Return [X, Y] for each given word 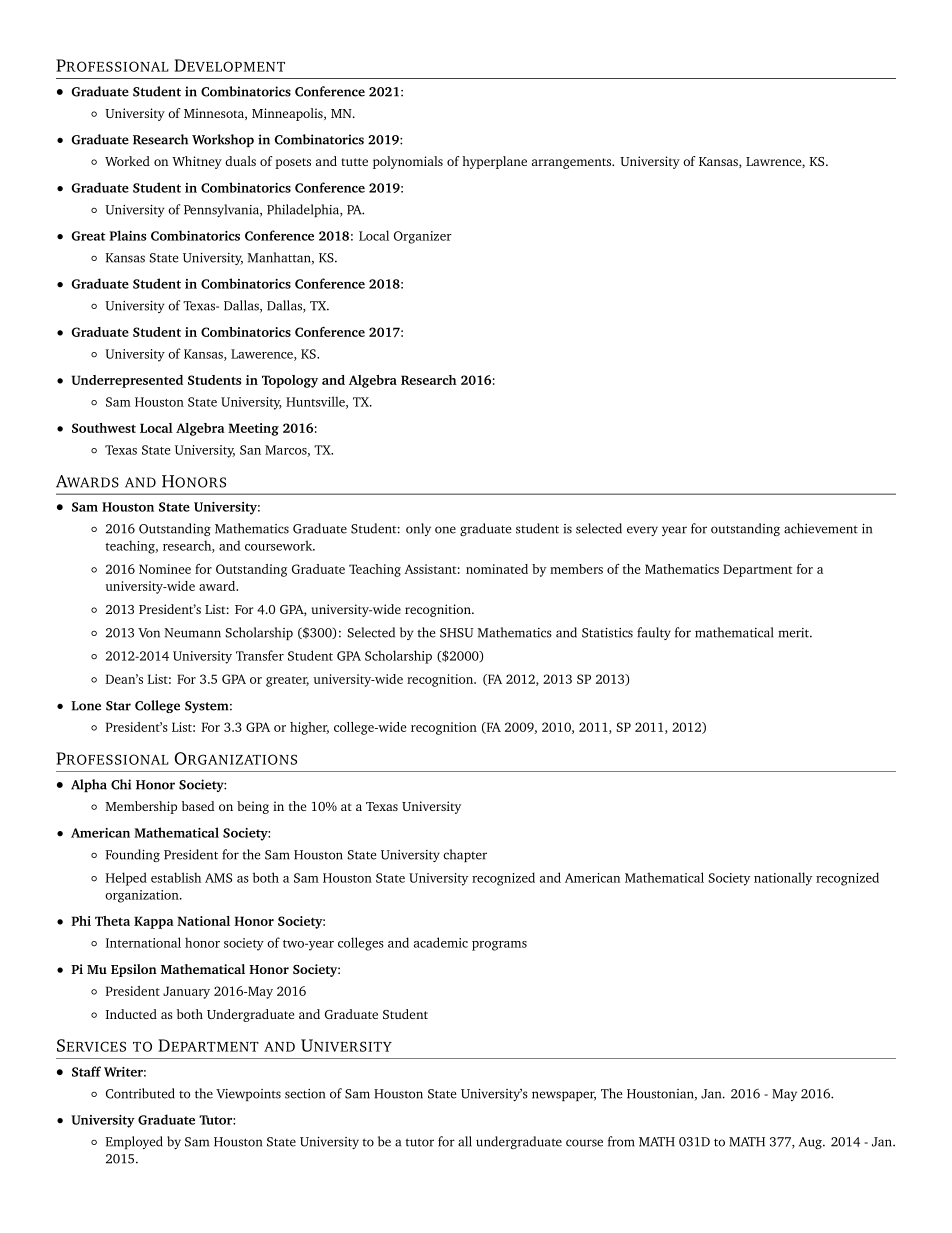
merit [795, 633]
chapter [465, 855]
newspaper [564, 1096]
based [198, 806]
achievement [821, 528]
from [621, 1141]
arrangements [573, 163]
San [250, 450]
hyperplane [494, 162]
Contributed [140, 1093]
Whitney [197, 162]
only [418, 529]
